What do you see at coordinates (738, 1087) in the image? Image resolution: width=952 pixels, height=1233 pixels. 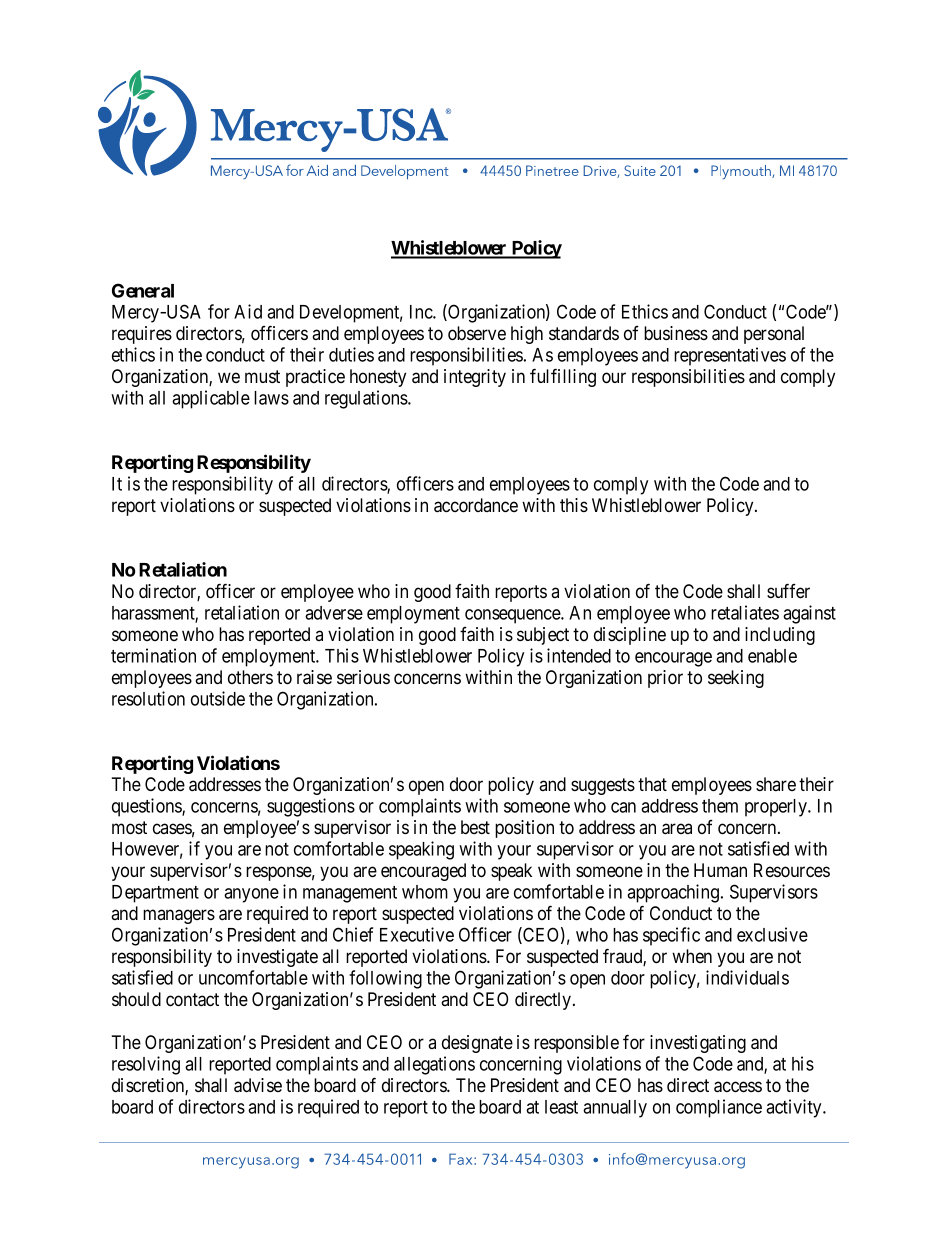 I see `access` at bounding box center [738, 1087].
